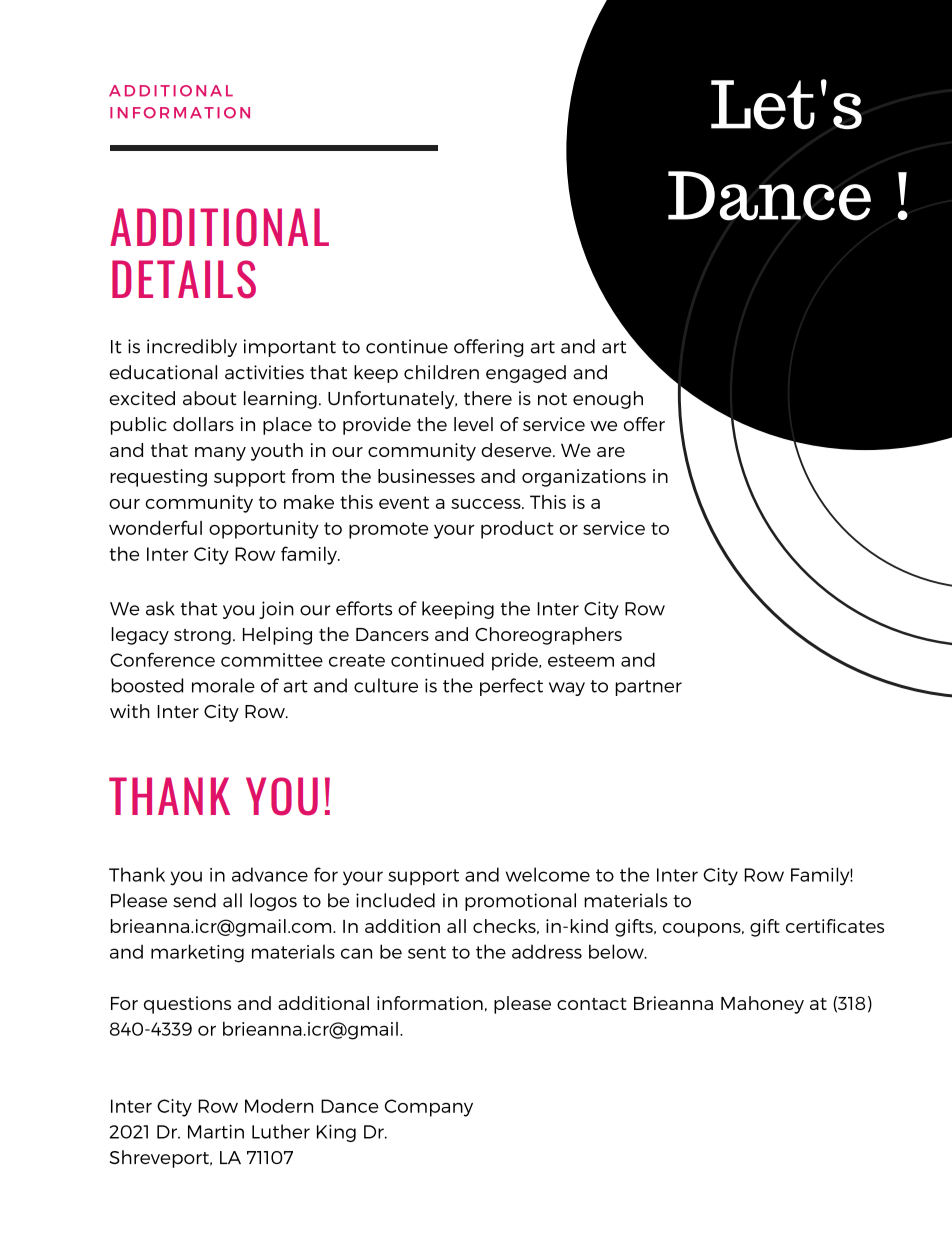 The image size is (952, 1233). What do you see at coordinates (160, 608) in the screenshot?
I see `ask` at bounding box center [160, 608].
